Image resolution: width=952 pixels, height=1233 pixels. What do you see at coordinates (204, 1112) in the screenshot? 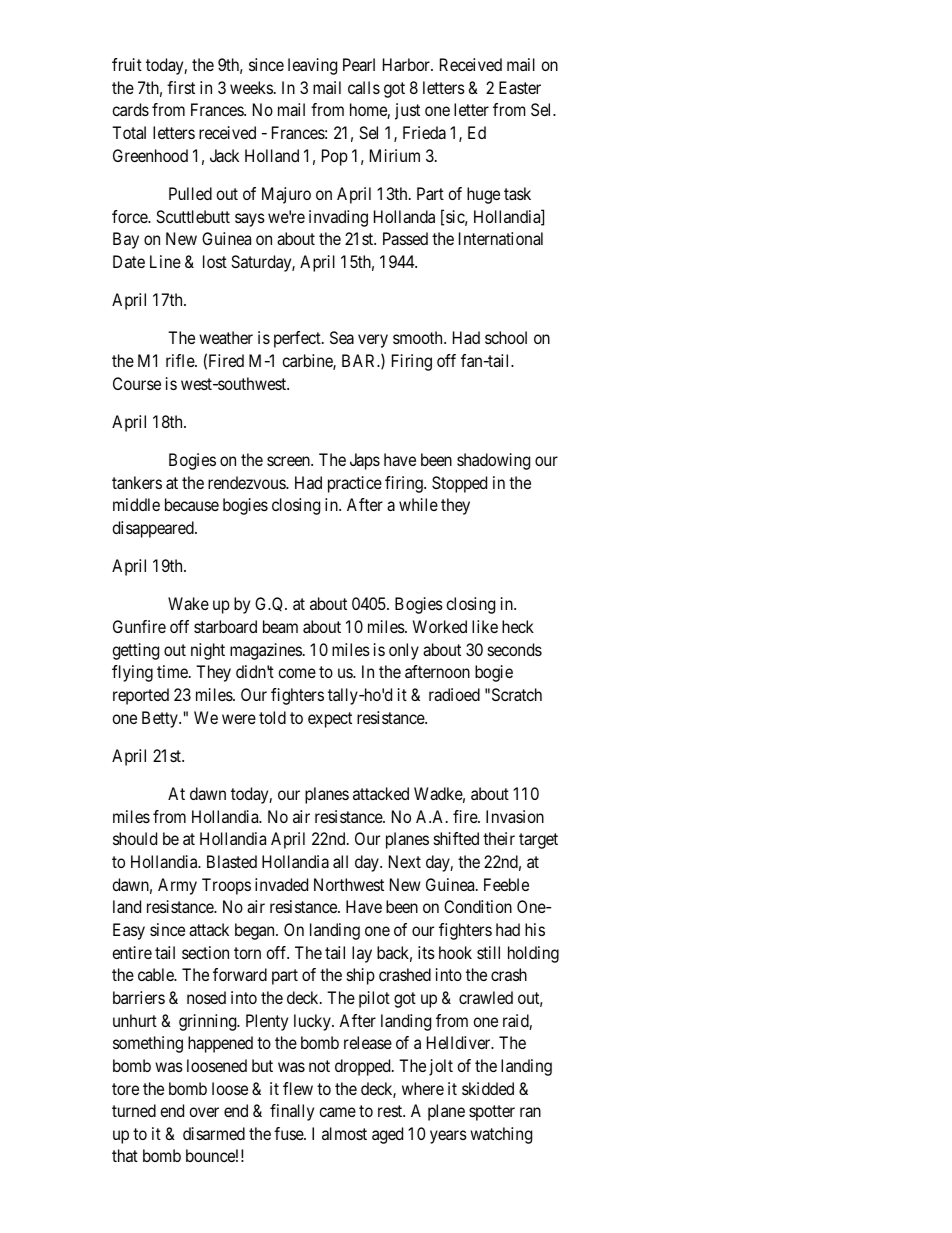
I see `over` at bounding box center [204, 1112].
